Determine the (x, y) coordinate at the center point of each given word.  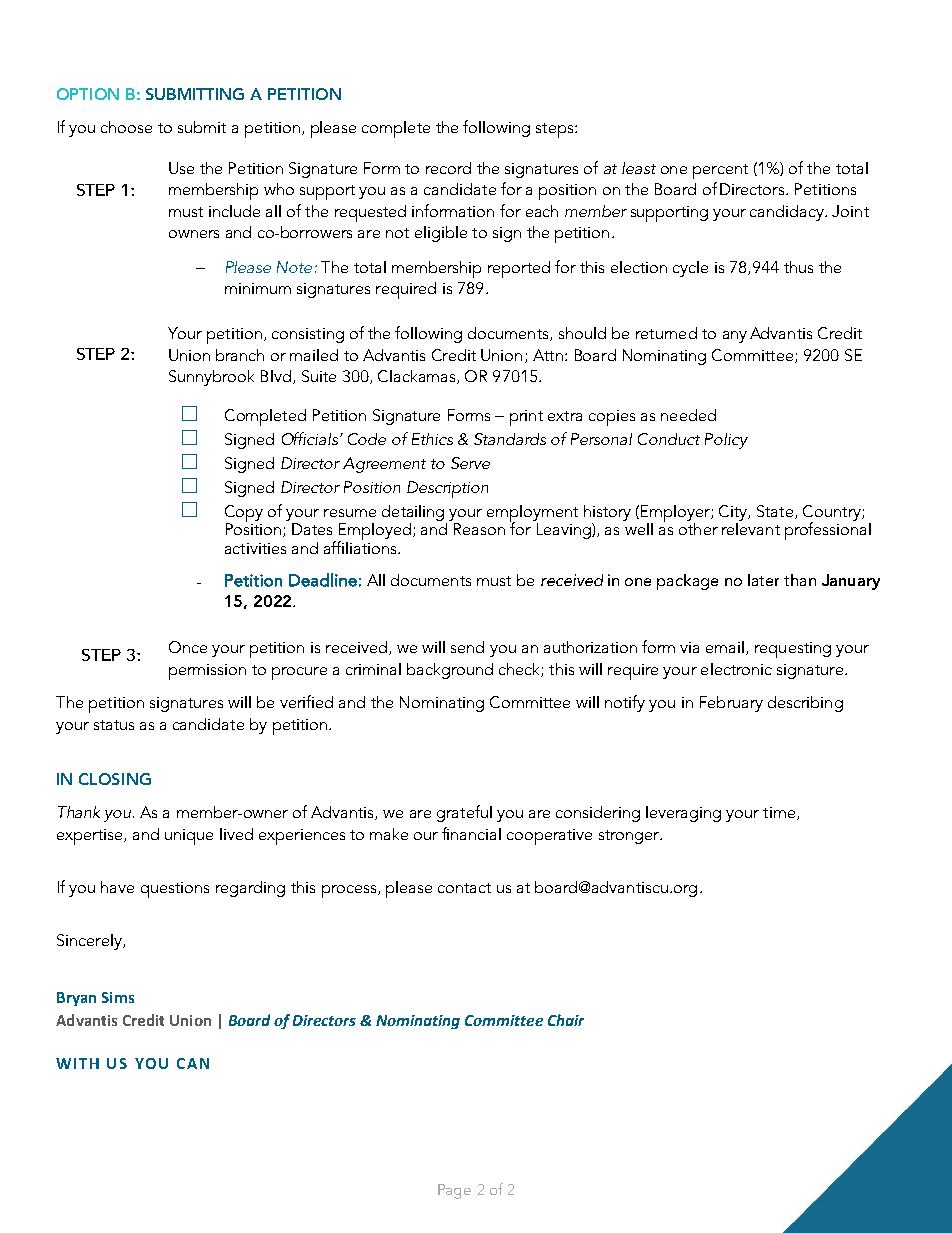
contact (464, 888)
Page (454, 1191)
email (725, 647)
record (448, 168)
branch (240, 355)
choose (126, 127)
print (526, 418)
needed (688, 415)
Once (188, 647)
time (779, 812)
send (467, 647)
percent (720, 171)
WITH (77, 1063)
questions (175, 890)
